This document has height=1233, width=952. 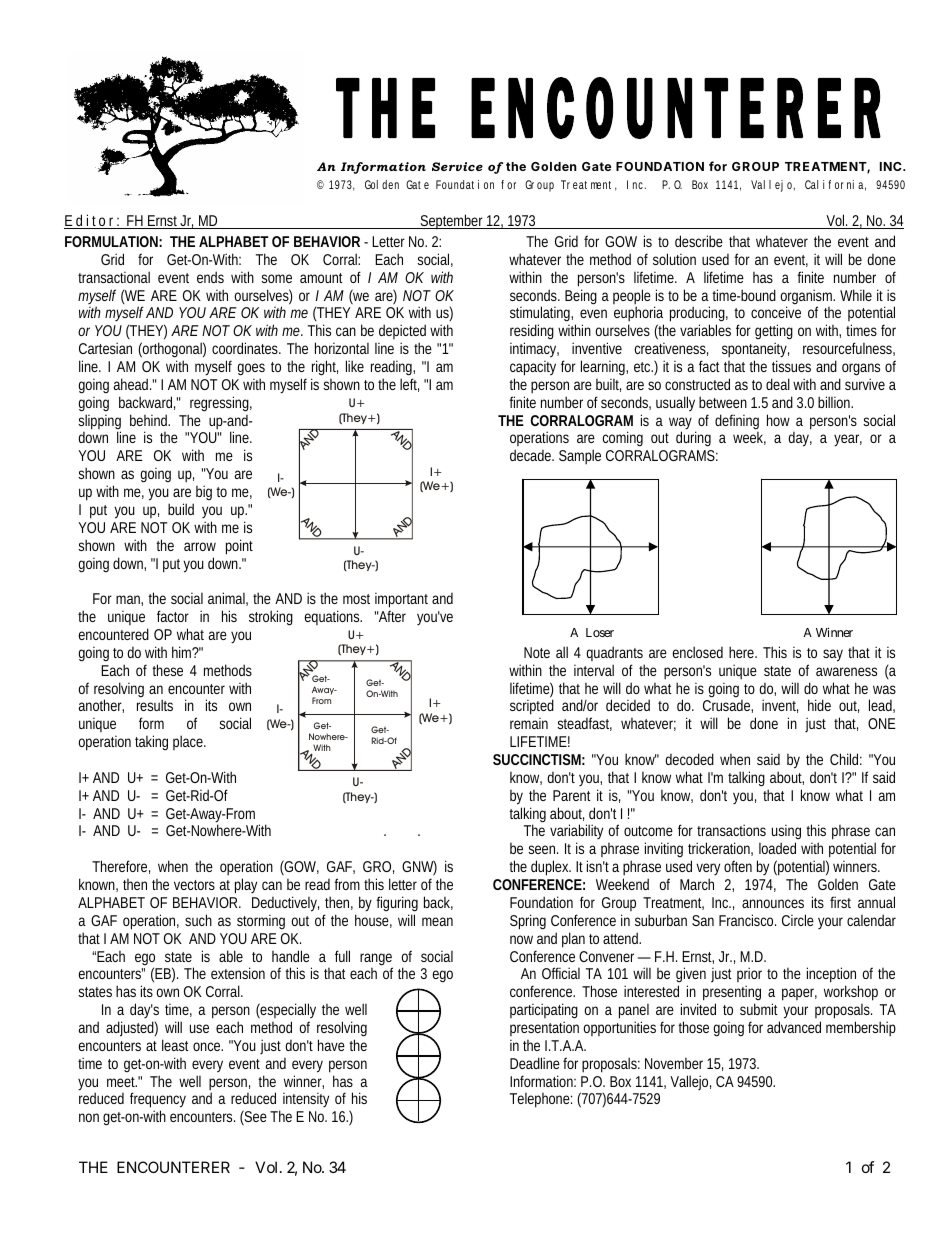 I want to click on behind, so click(x=150, y=420).
